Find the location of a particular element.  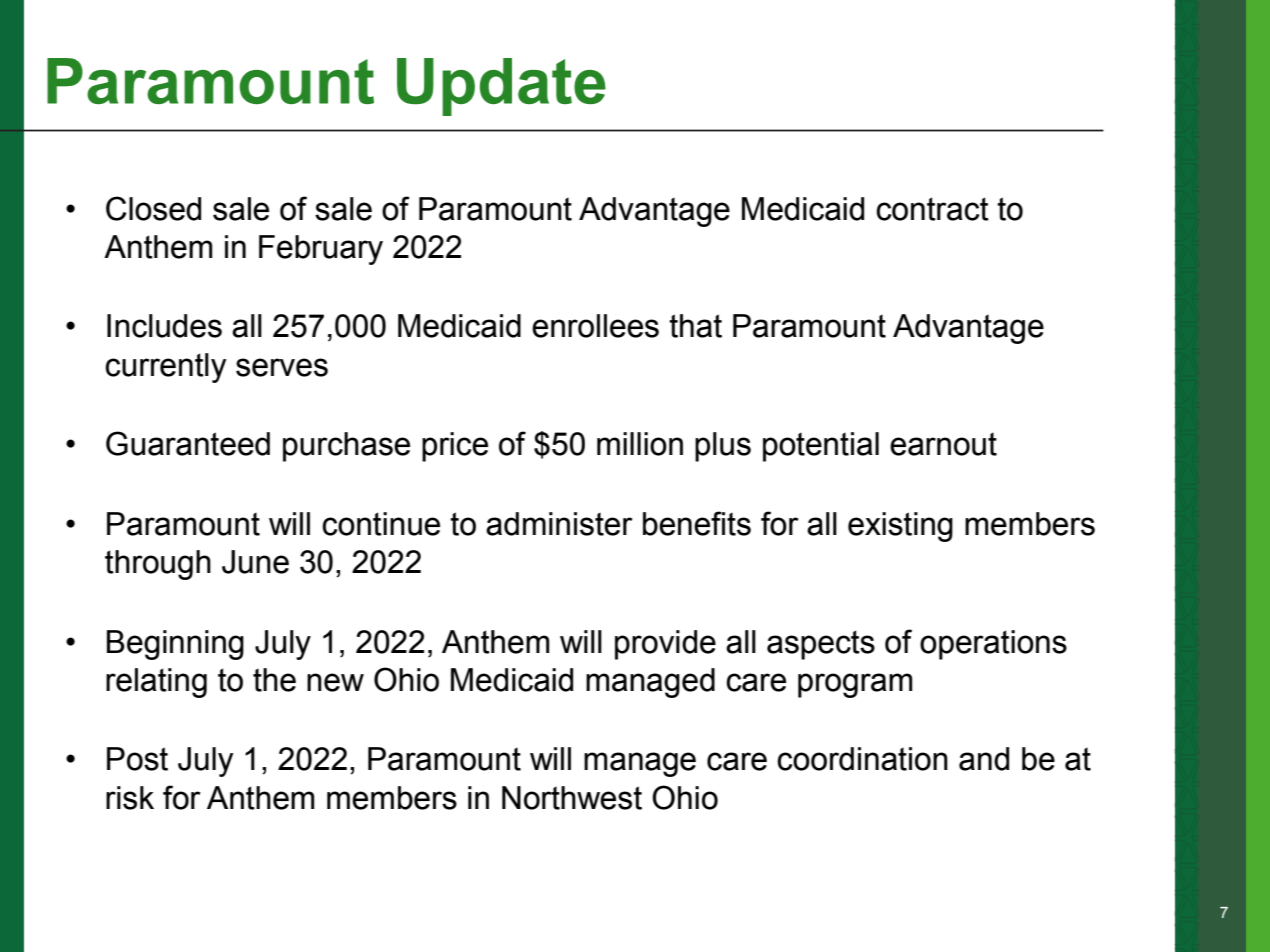

coordination is located at coordinates (862, 759).
